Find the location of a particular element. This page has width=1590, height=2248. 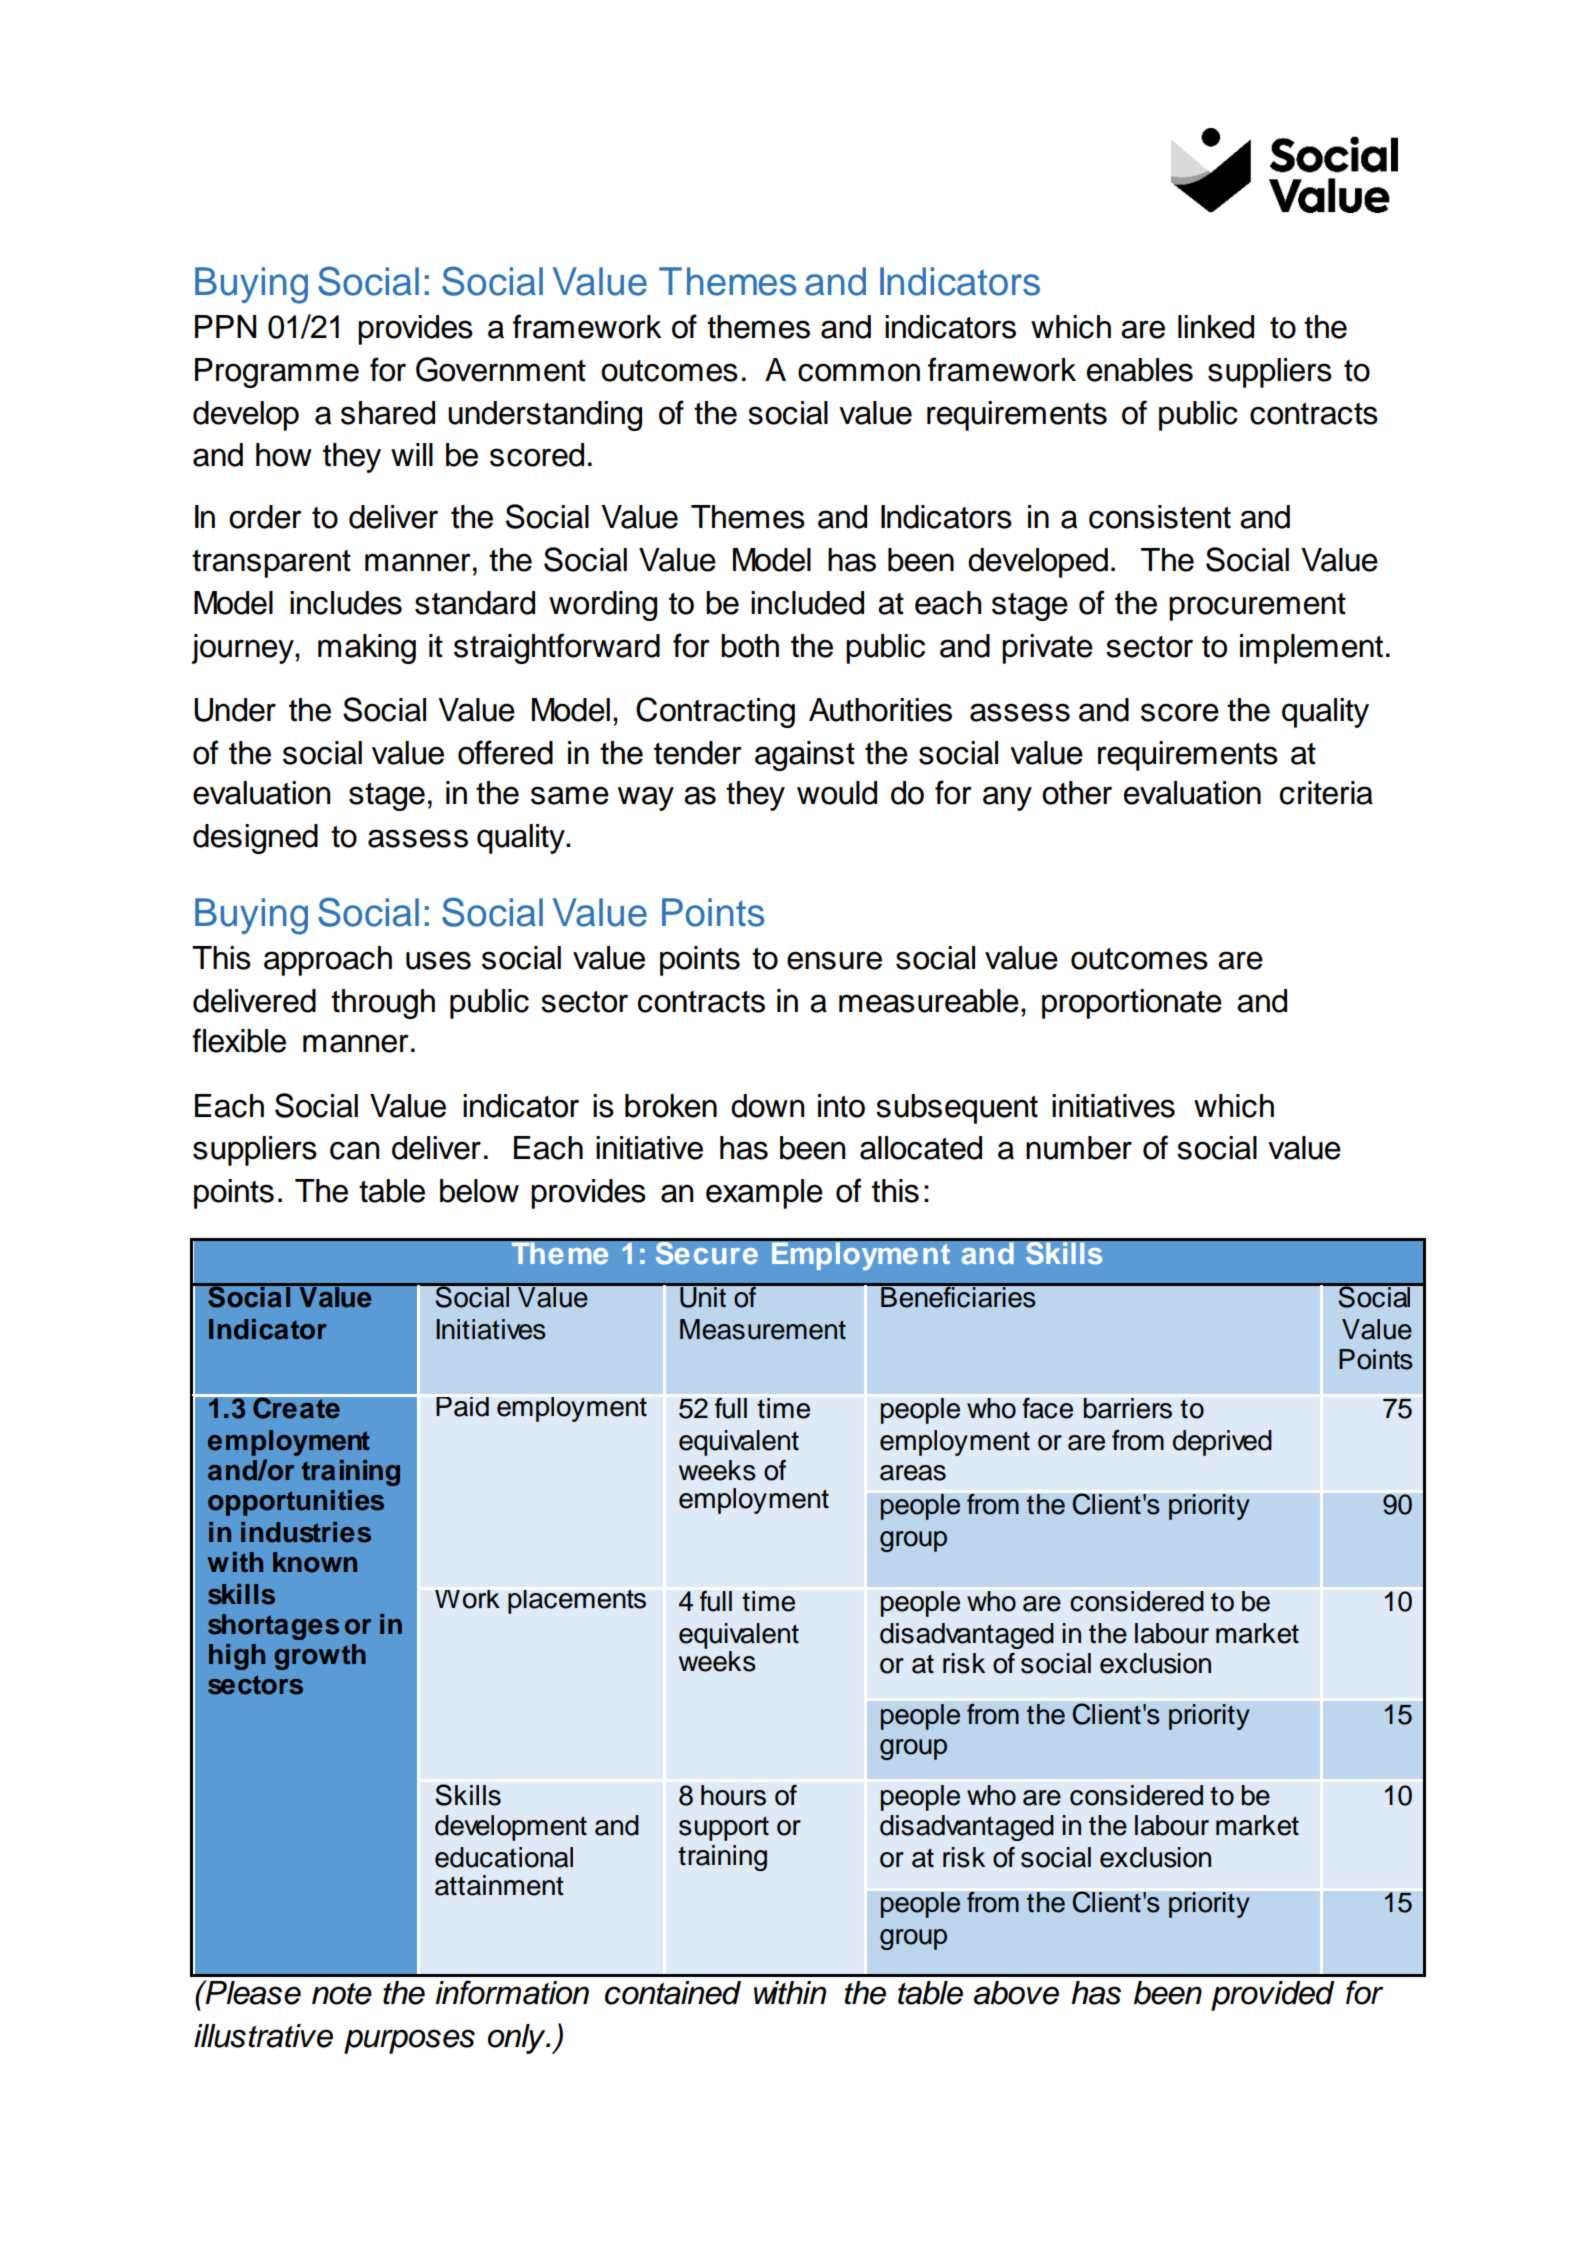

hours is located at coordinates (733, 1795).
